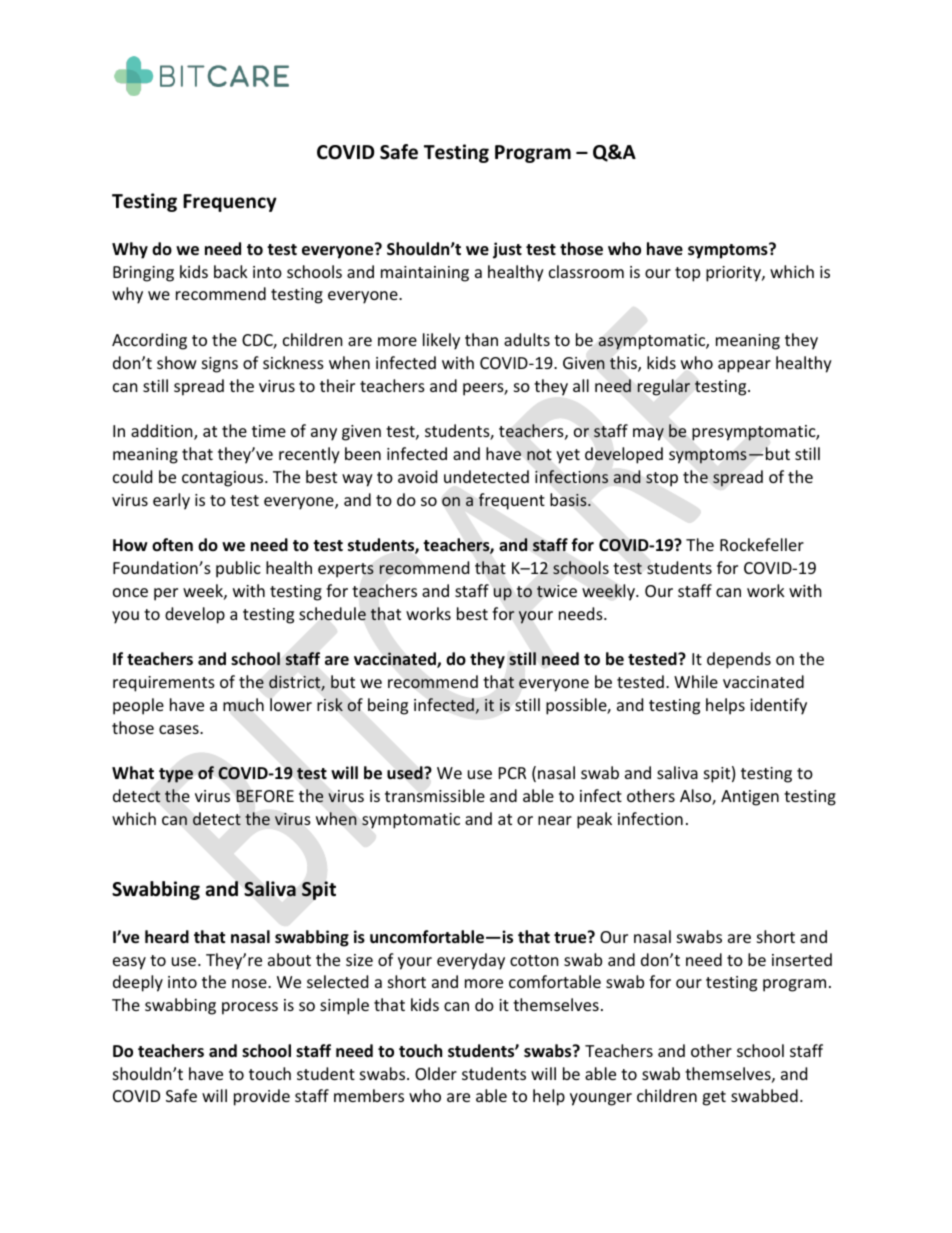  I want to click on Frequency, so click(230, 203).
